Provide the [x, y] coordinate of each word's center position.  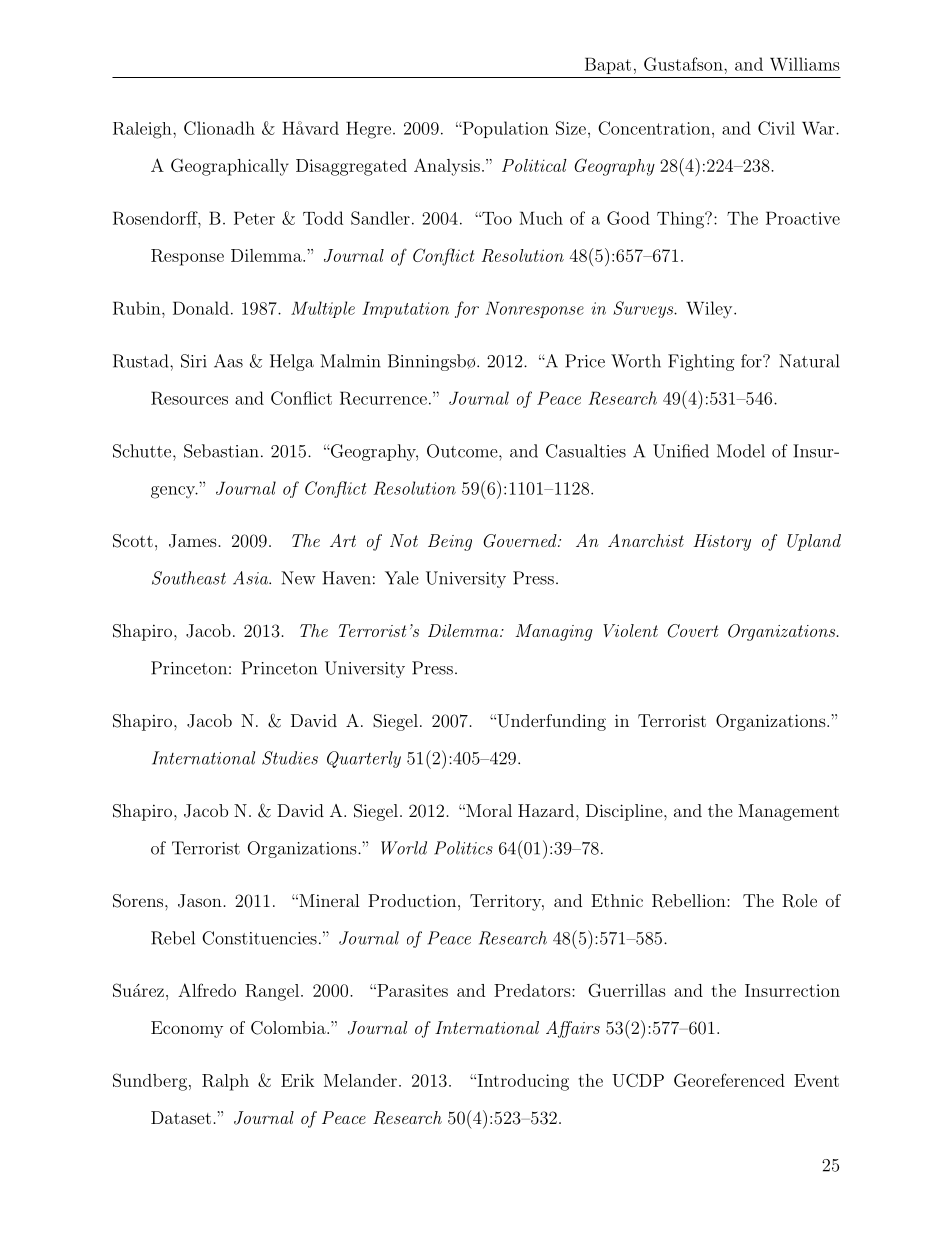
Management [788, 812]
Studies [290, 758]
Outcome [463, 451]
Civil [776, 128]
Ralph [225, 1082]
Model [741, 451]
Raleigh [143, 130]
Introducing [522, 1082]
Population [504, 129]
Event [816, 1080]
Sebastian [221, 451]
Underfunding [550, 722]
